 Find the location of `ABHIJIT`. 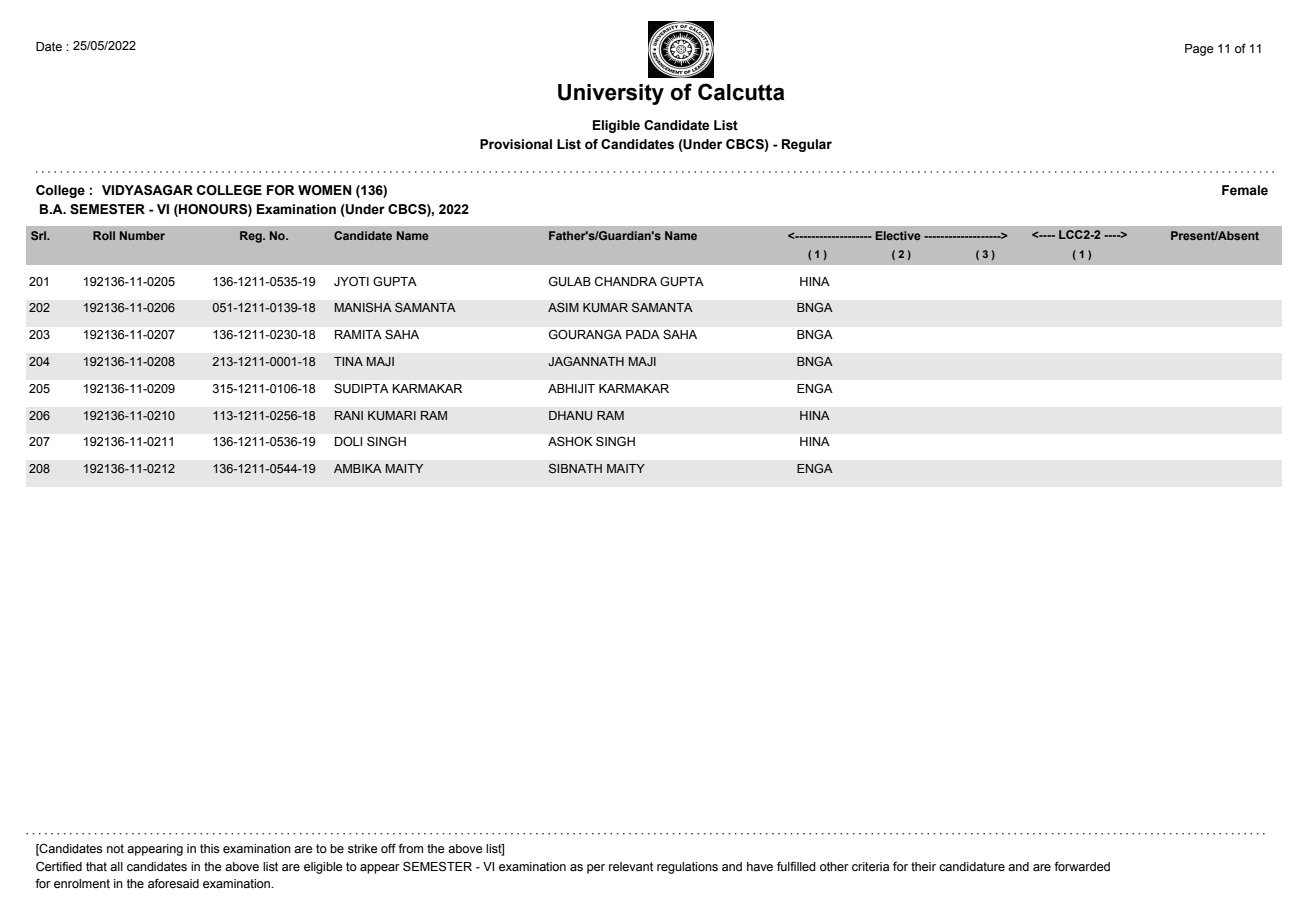

ABHIJIT is located at coordinates (571, 389).
